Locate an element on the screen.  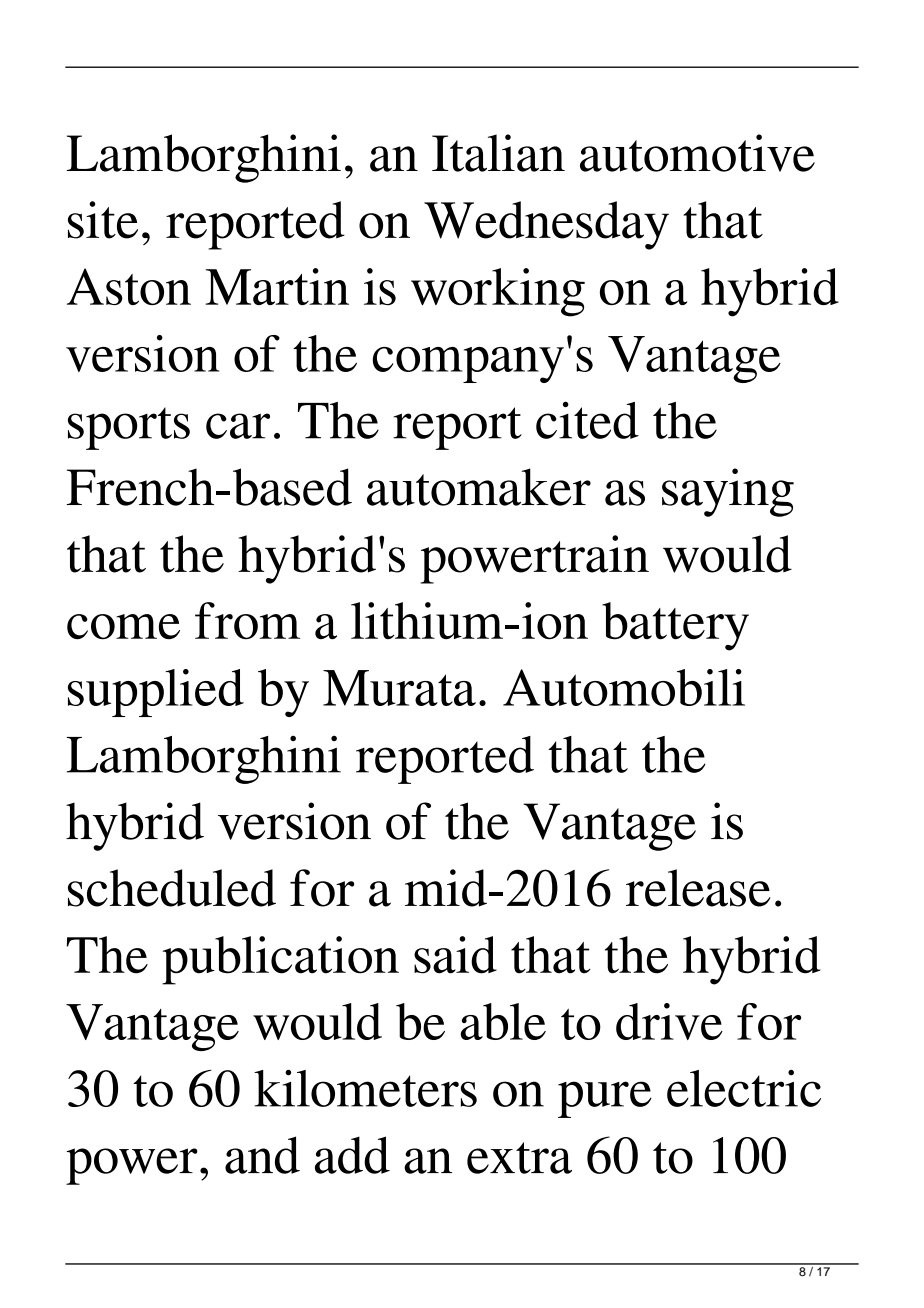
automotive is located at coordinates (697, 153).
